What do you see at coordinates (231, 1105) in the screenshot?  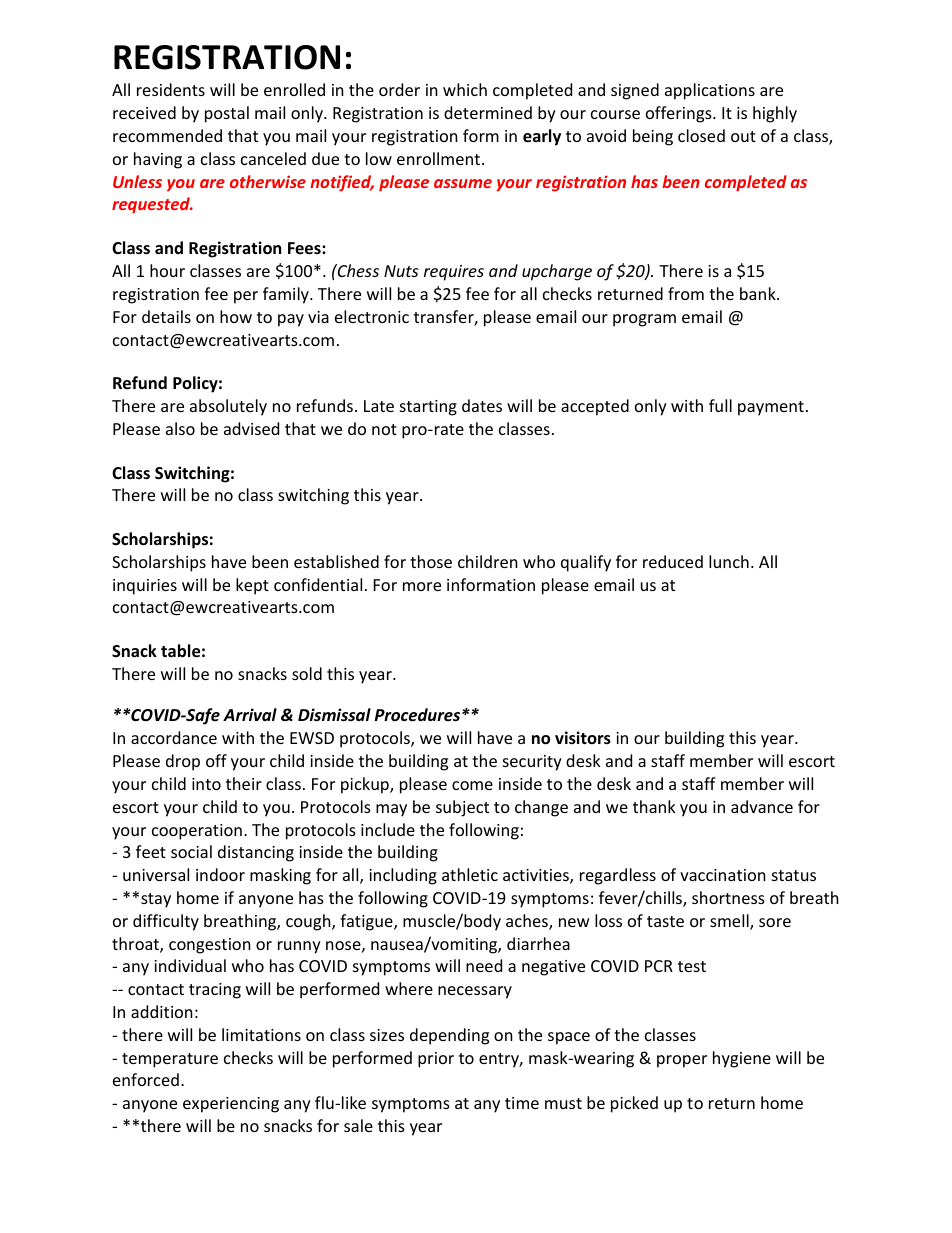 I see `experiencing` at bounding box center [231, 1105].
